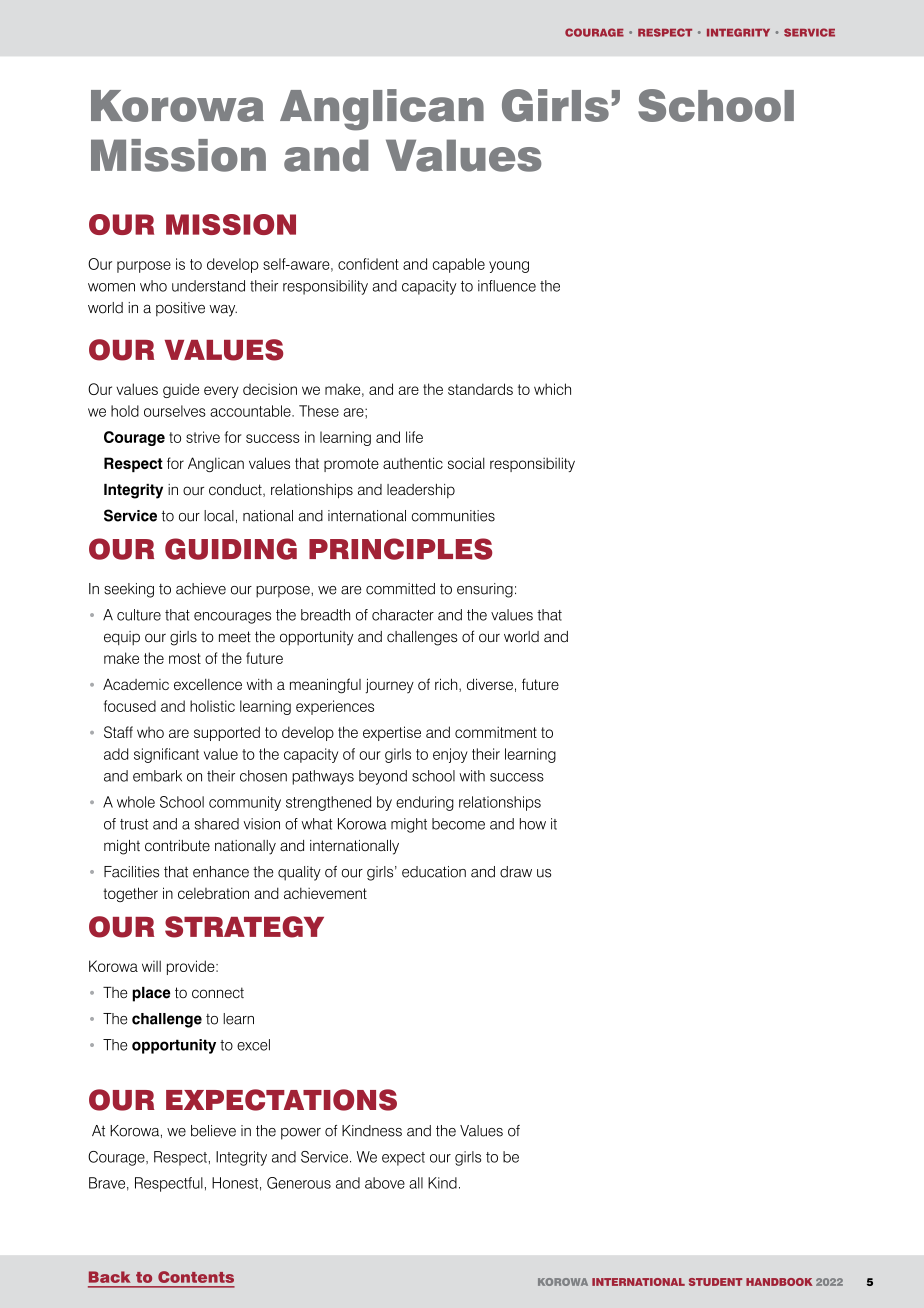 The image size is (924, 1308). I want to click on understand, so click(208, 286).
